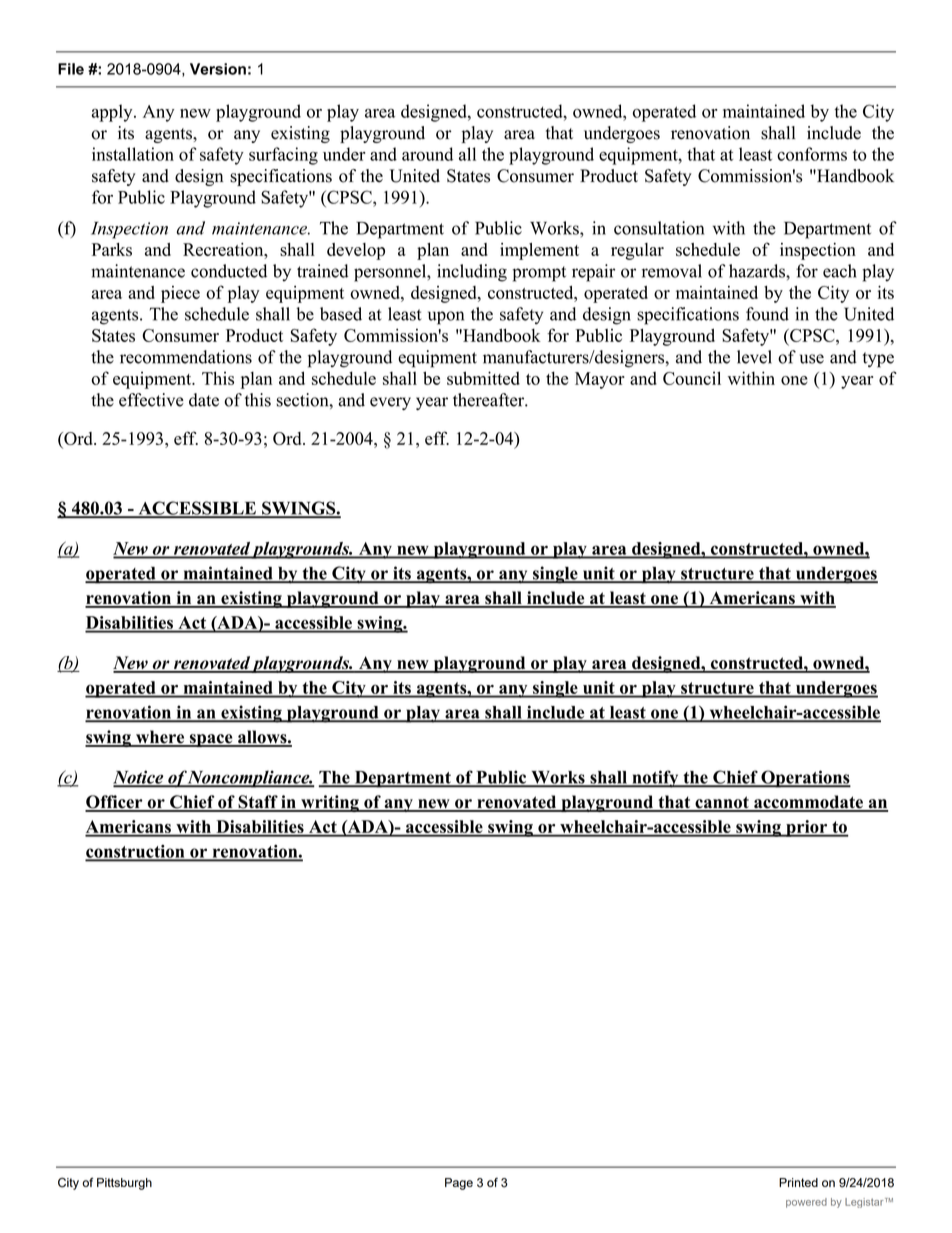 This image has width=952, height=1233. I want to click on notify, so click(655, 779).
